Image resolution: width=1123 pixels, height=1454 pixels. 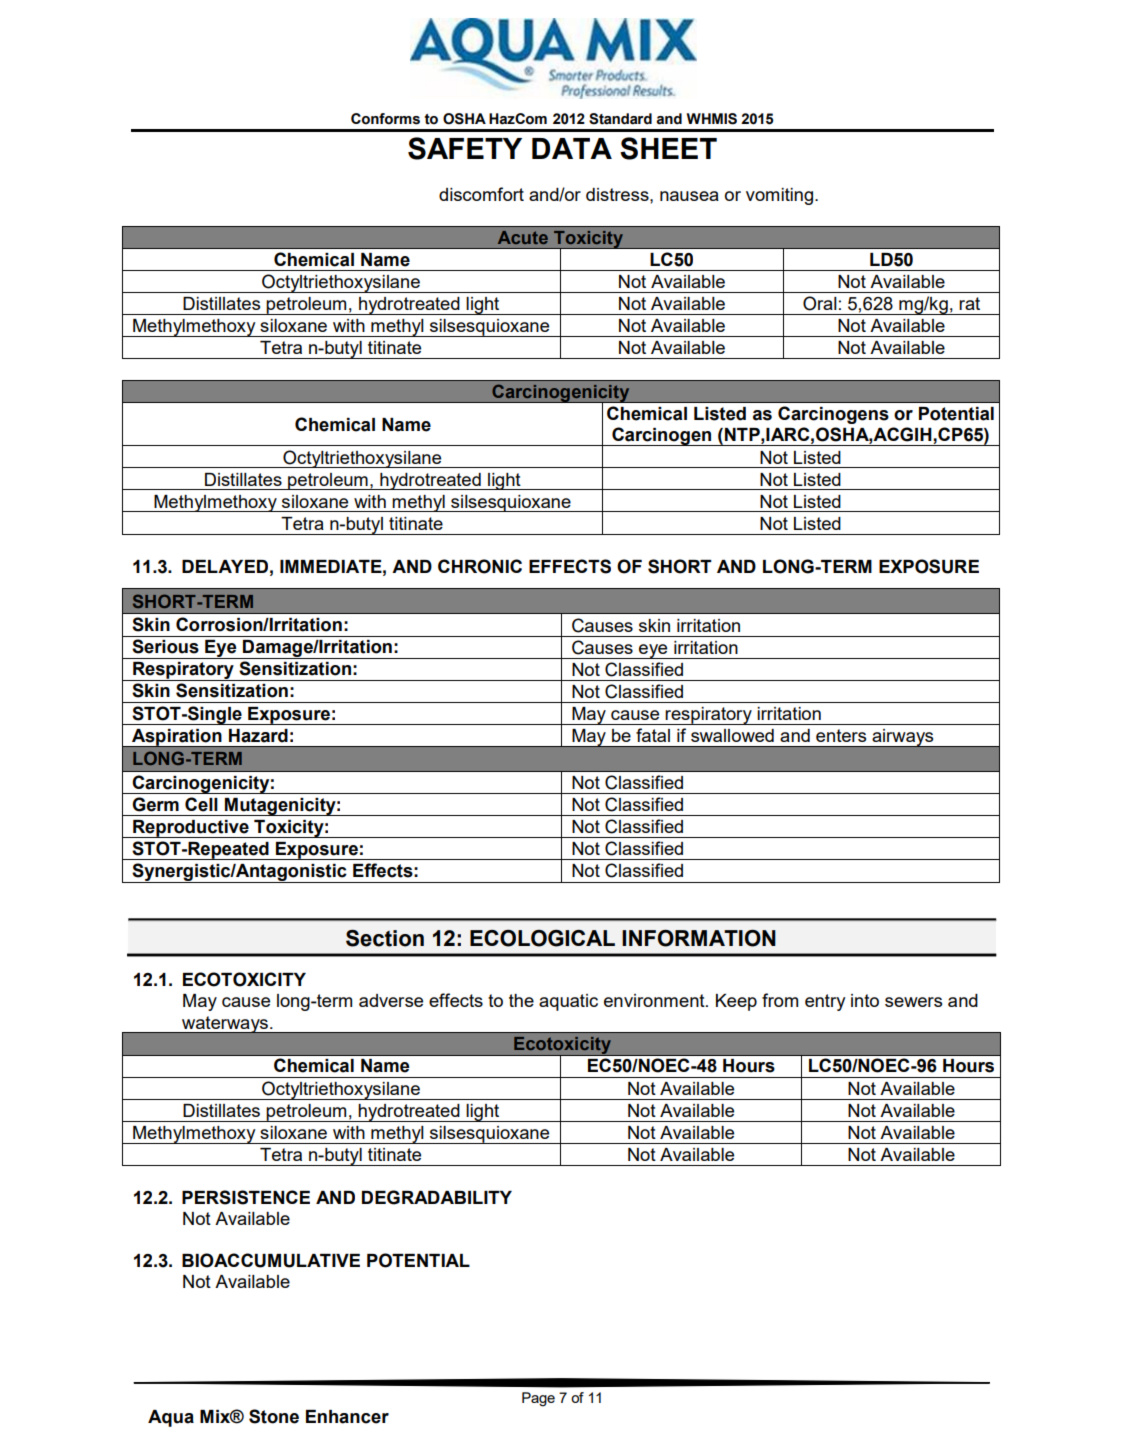 I want to click on DATA, so click(x=572, y=148).
